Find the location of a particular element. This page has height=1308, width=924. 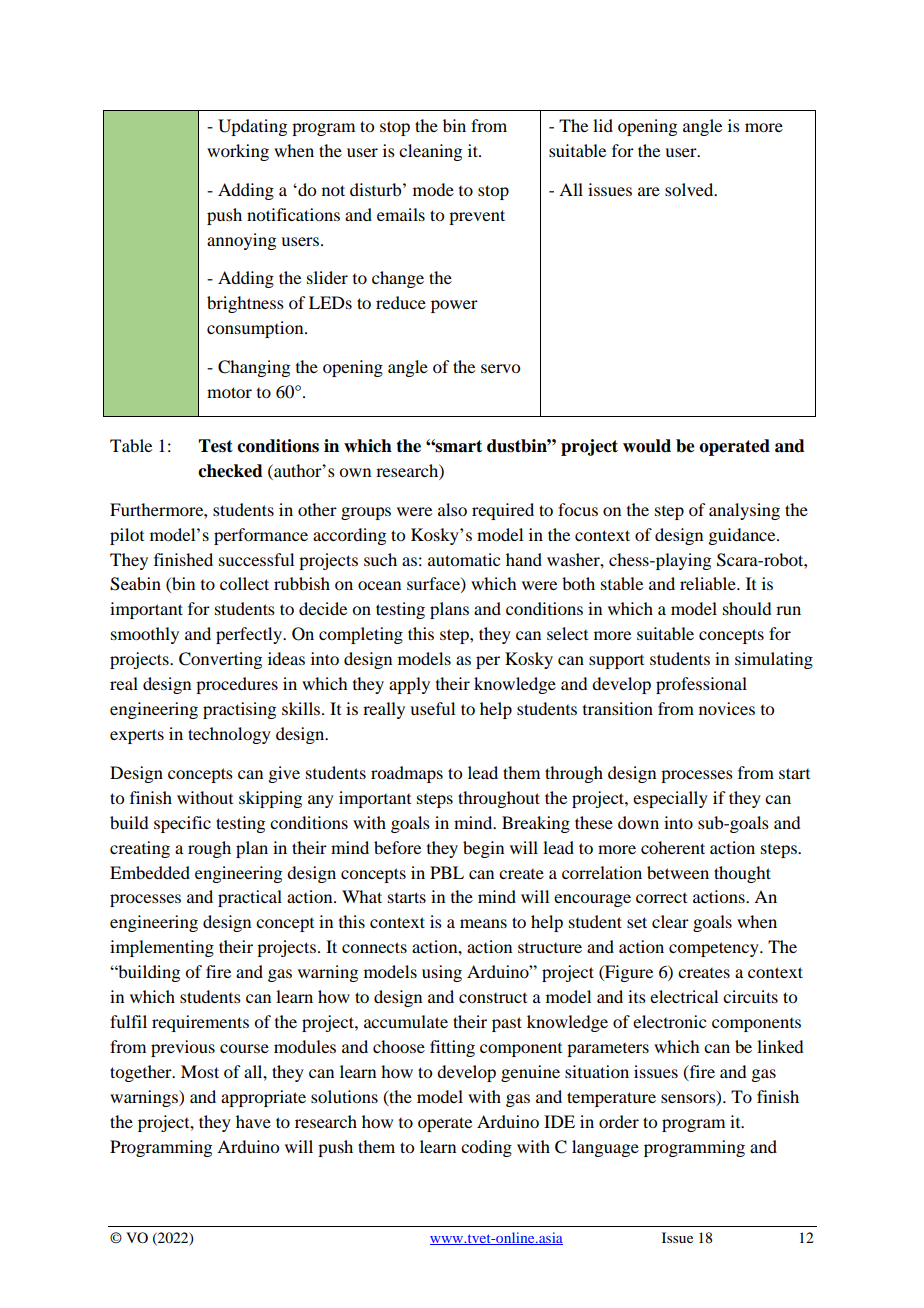

coding is located at coordinates (486, 1148).
